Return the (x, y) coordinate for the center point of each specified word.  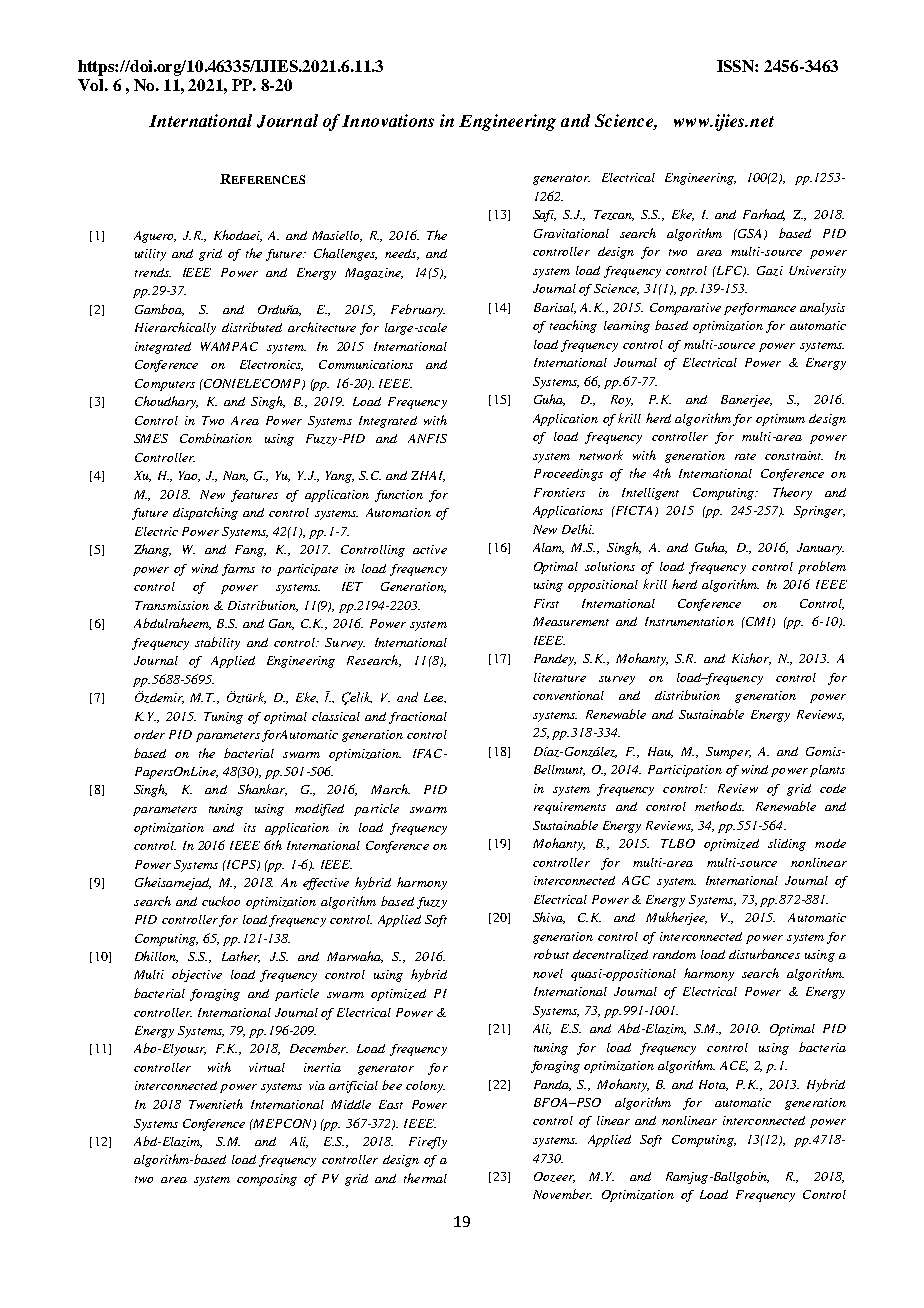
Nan (235, 476)
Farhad (764, 215)
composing (267, 1180)
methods (719, 806)
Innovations (388, 120)
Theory (792, 493)
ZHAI (428, 476)
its (250, 827)
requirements (570, 808)
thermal (425, 1178)
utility (150, 255)
